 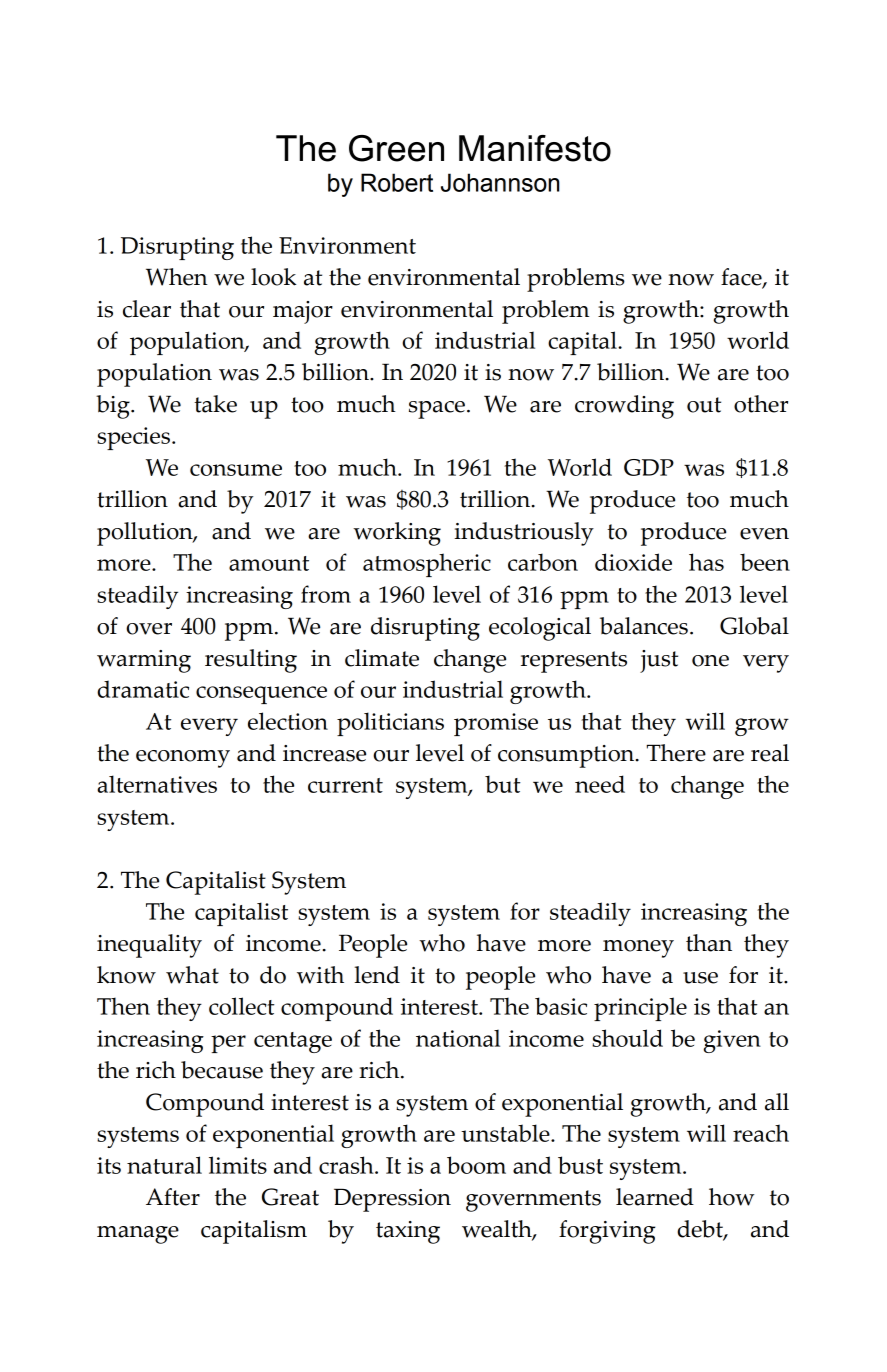 I want to click on taxing, so click(x=408, y=1232).
